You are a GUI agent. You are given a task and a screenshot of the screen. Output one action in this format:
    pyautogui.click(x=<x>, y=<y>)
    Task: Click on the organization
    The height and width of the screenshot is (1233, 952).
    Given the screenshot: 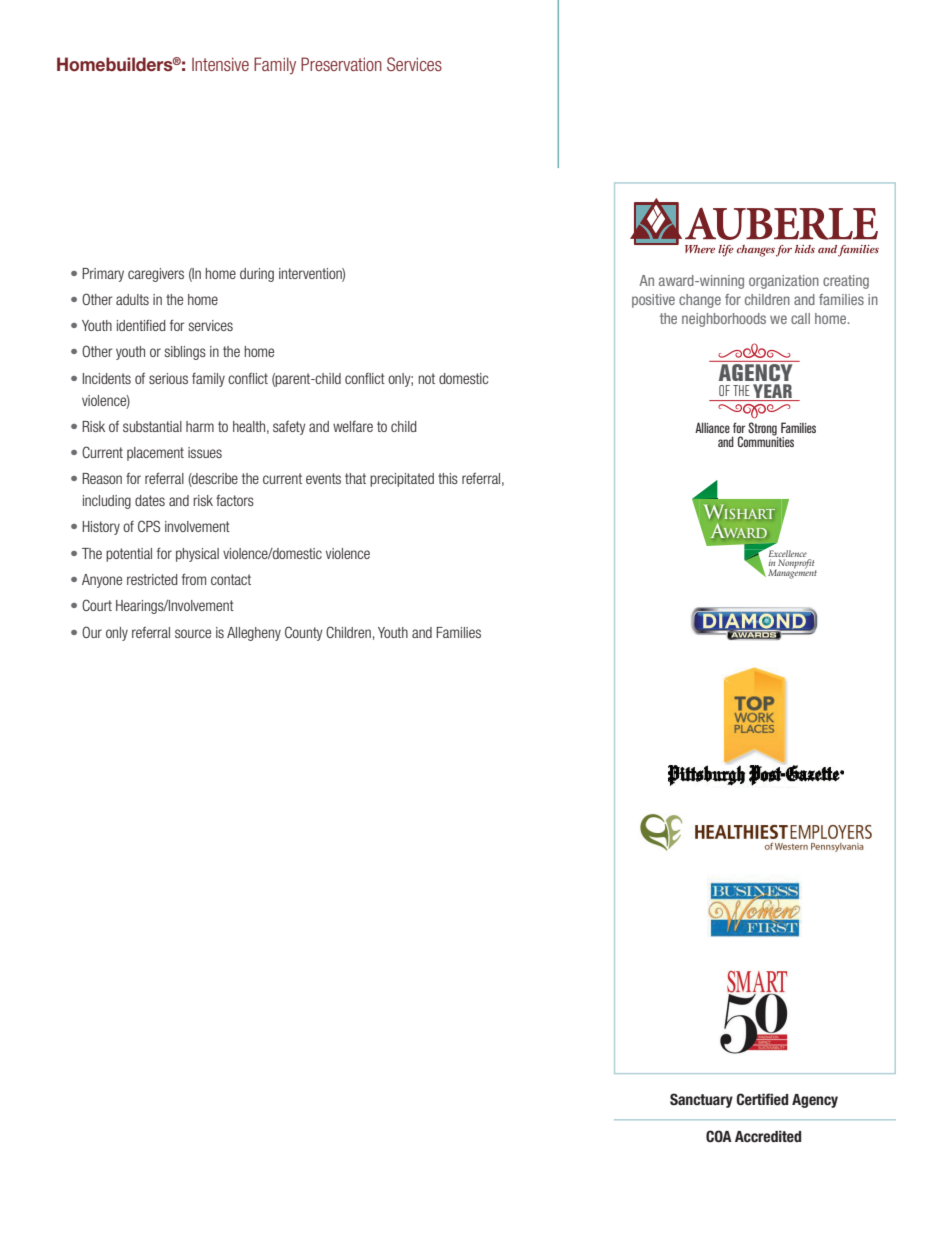 What is the action you would take?
    pyautogui.click(x=784, y=282)
